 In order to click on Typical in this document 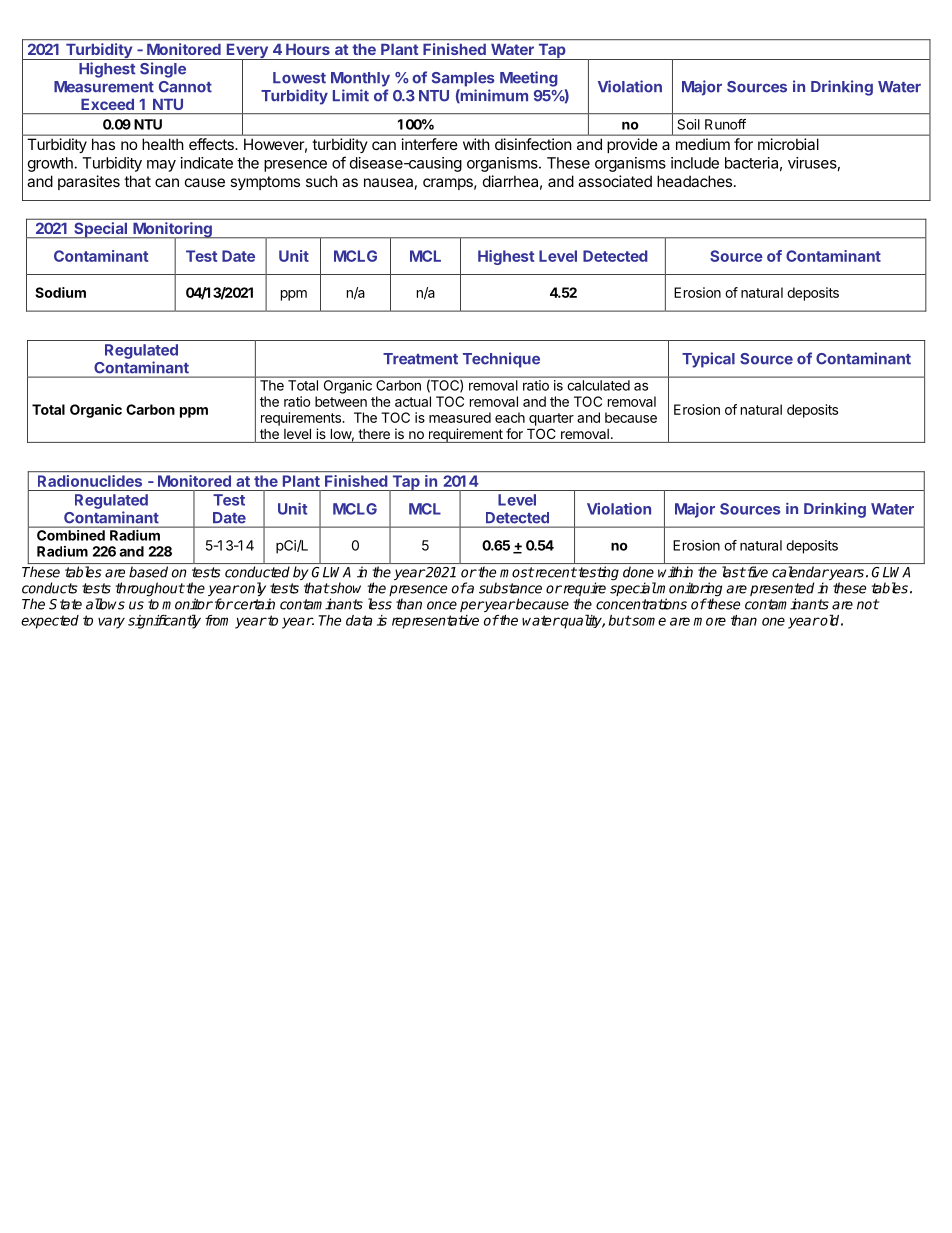, I will do `click(708, 360)`.
